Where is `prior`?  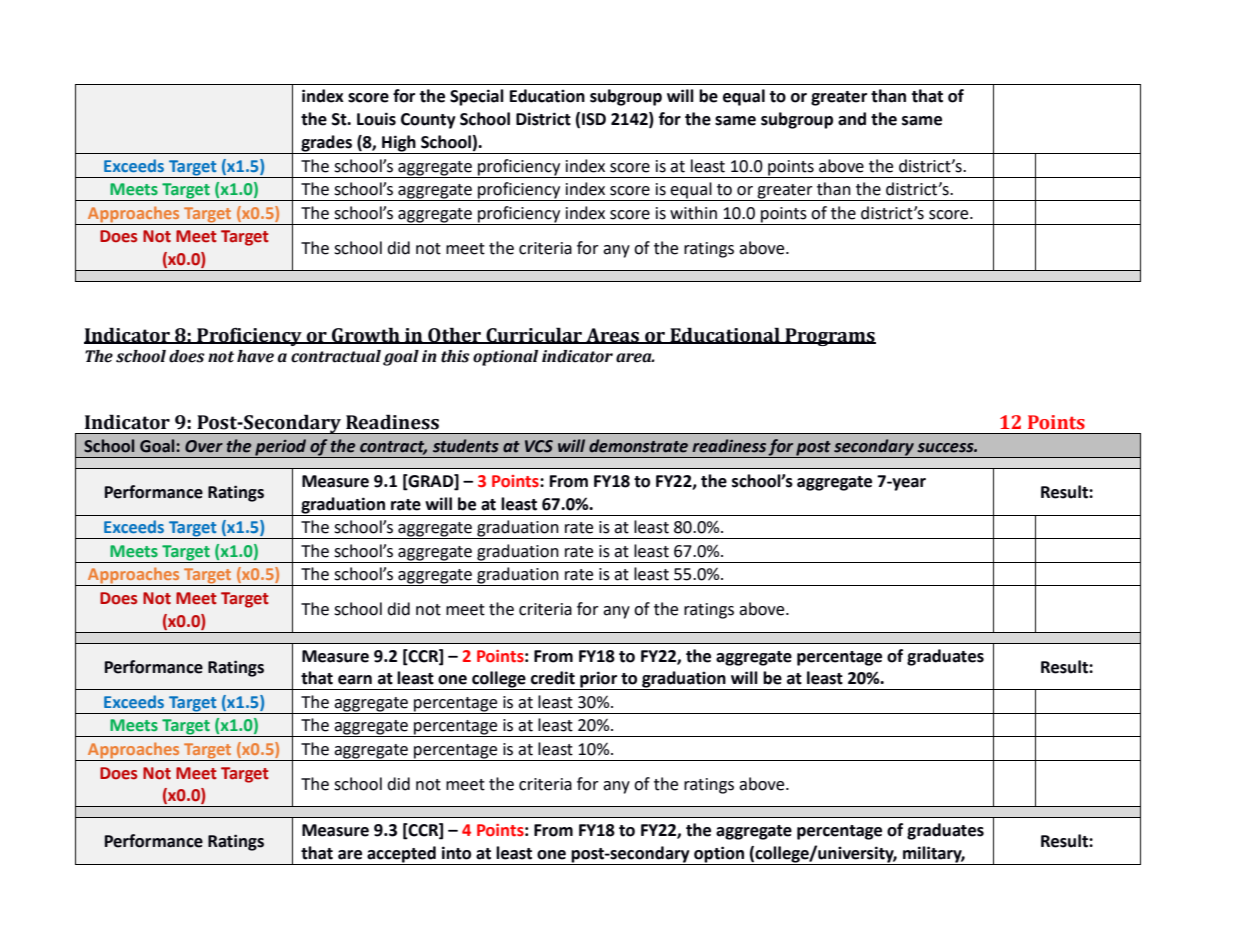
prior is located at coordinates (599, 680).
